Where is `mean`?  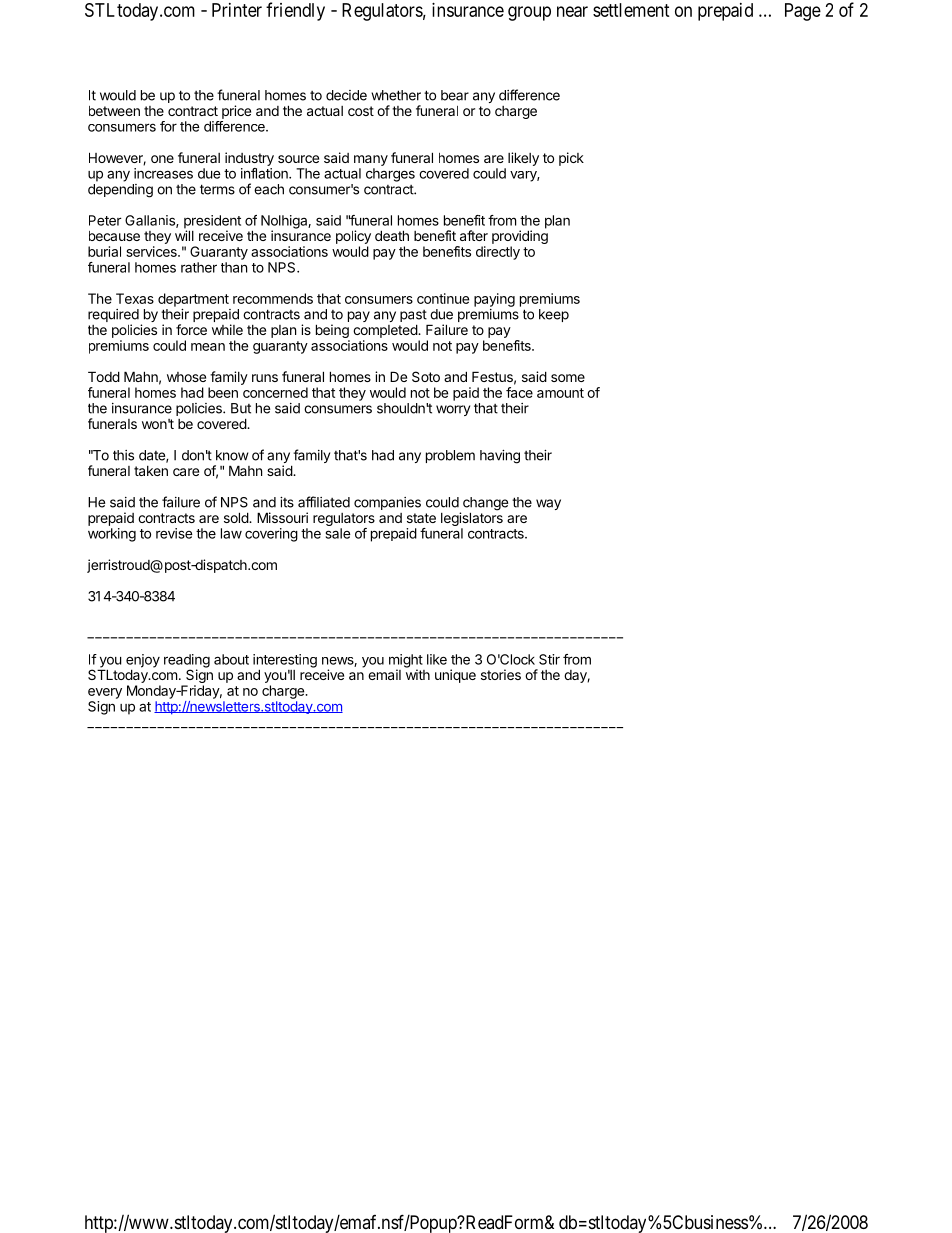 mean is located at coordinates (208, 347).
